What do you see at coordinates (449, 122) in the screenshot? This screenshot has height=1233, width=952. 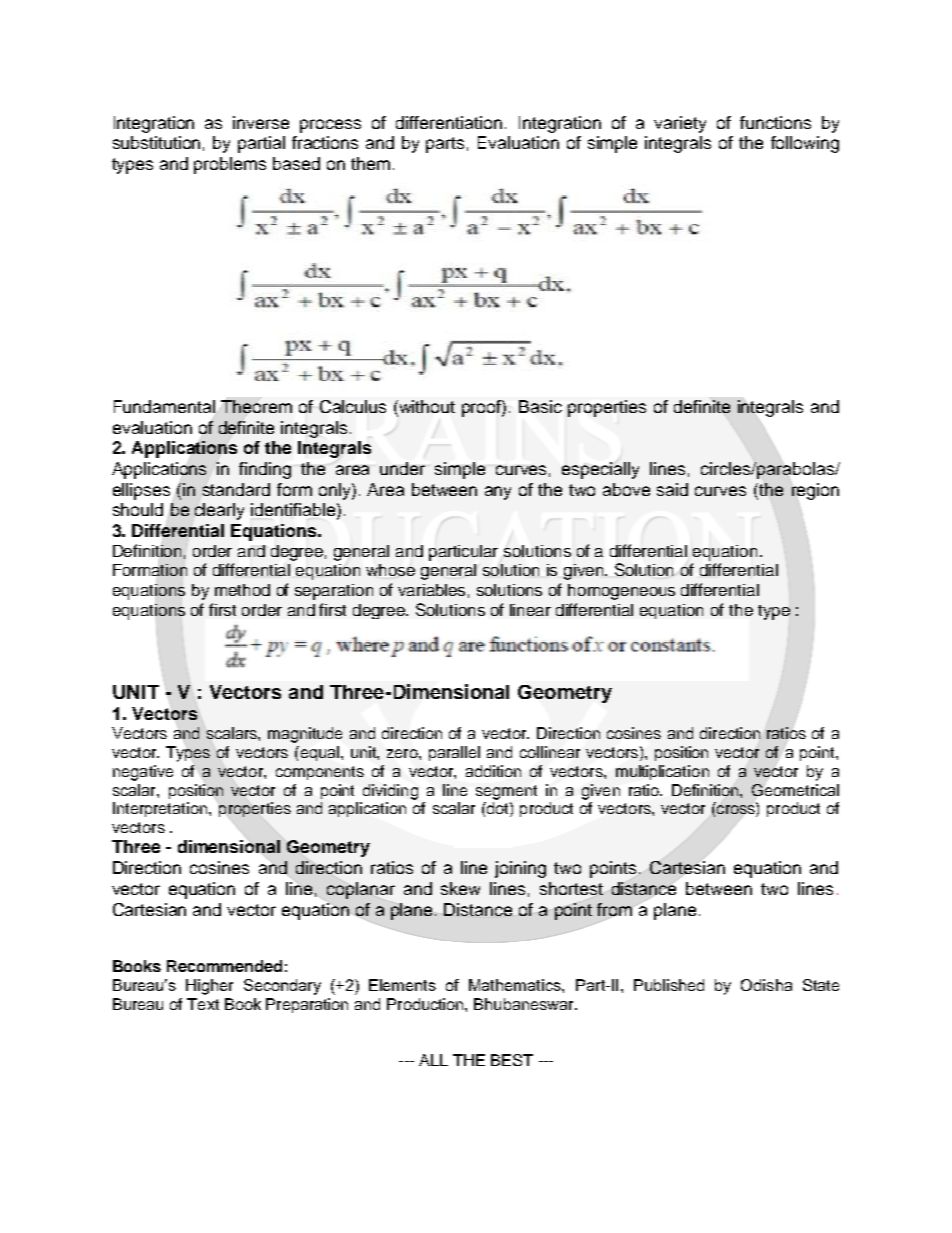 I see `differentiation` at bounding box center [449, 122].
